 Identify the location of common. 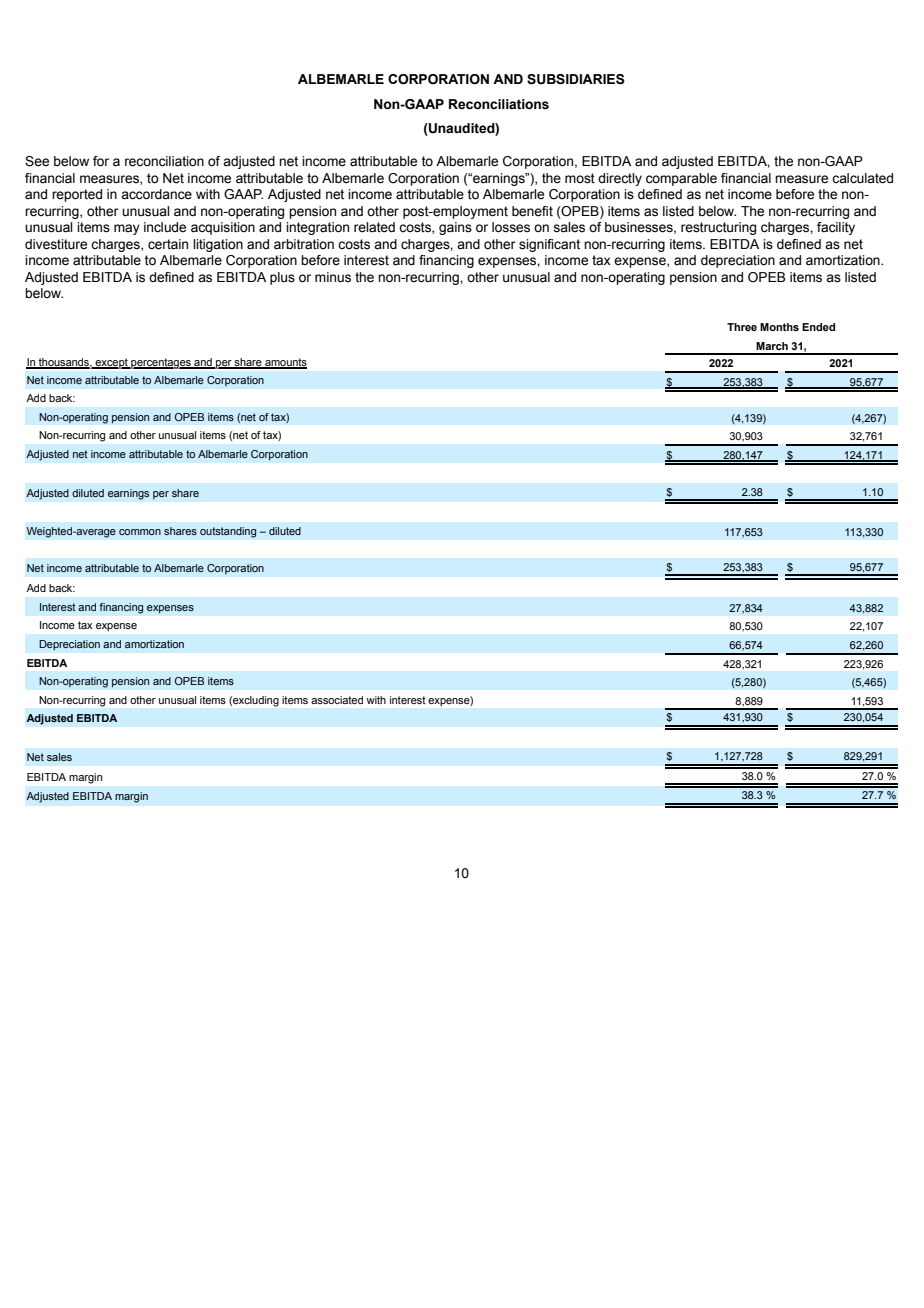
(140, 532).
